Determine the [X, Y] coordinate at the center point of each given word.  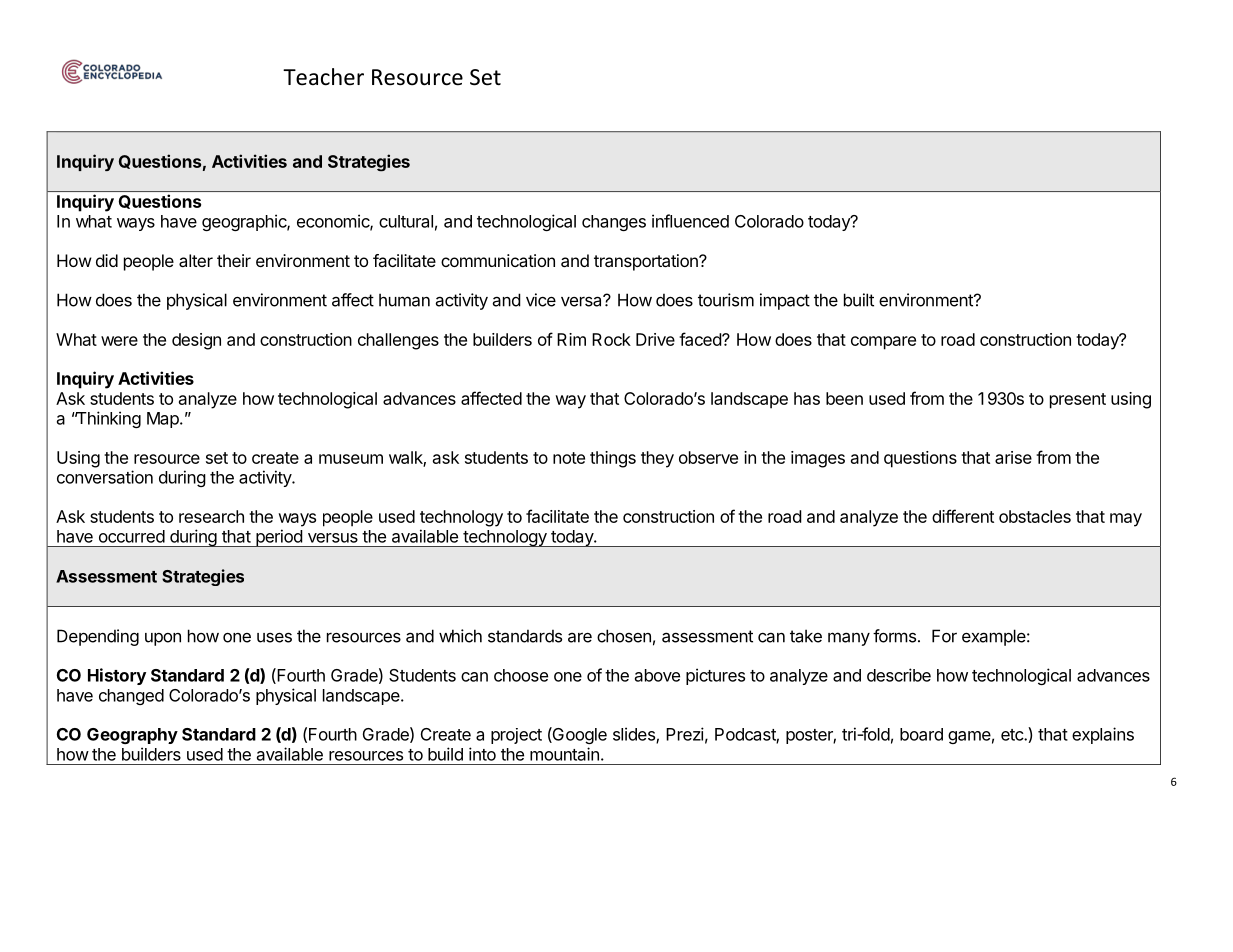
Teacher [323, 77]
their [234, 260]
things [613, 459]
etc [1013, 735]
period [279, 538]
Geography [132, 736]
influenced [690, 221]
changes [614, 223]
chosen [624, 636]
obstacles [1035, 516]
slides [635, 735]
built [859, 300]
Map [164, 420]
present [1078, 401]
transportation [647, 262]
